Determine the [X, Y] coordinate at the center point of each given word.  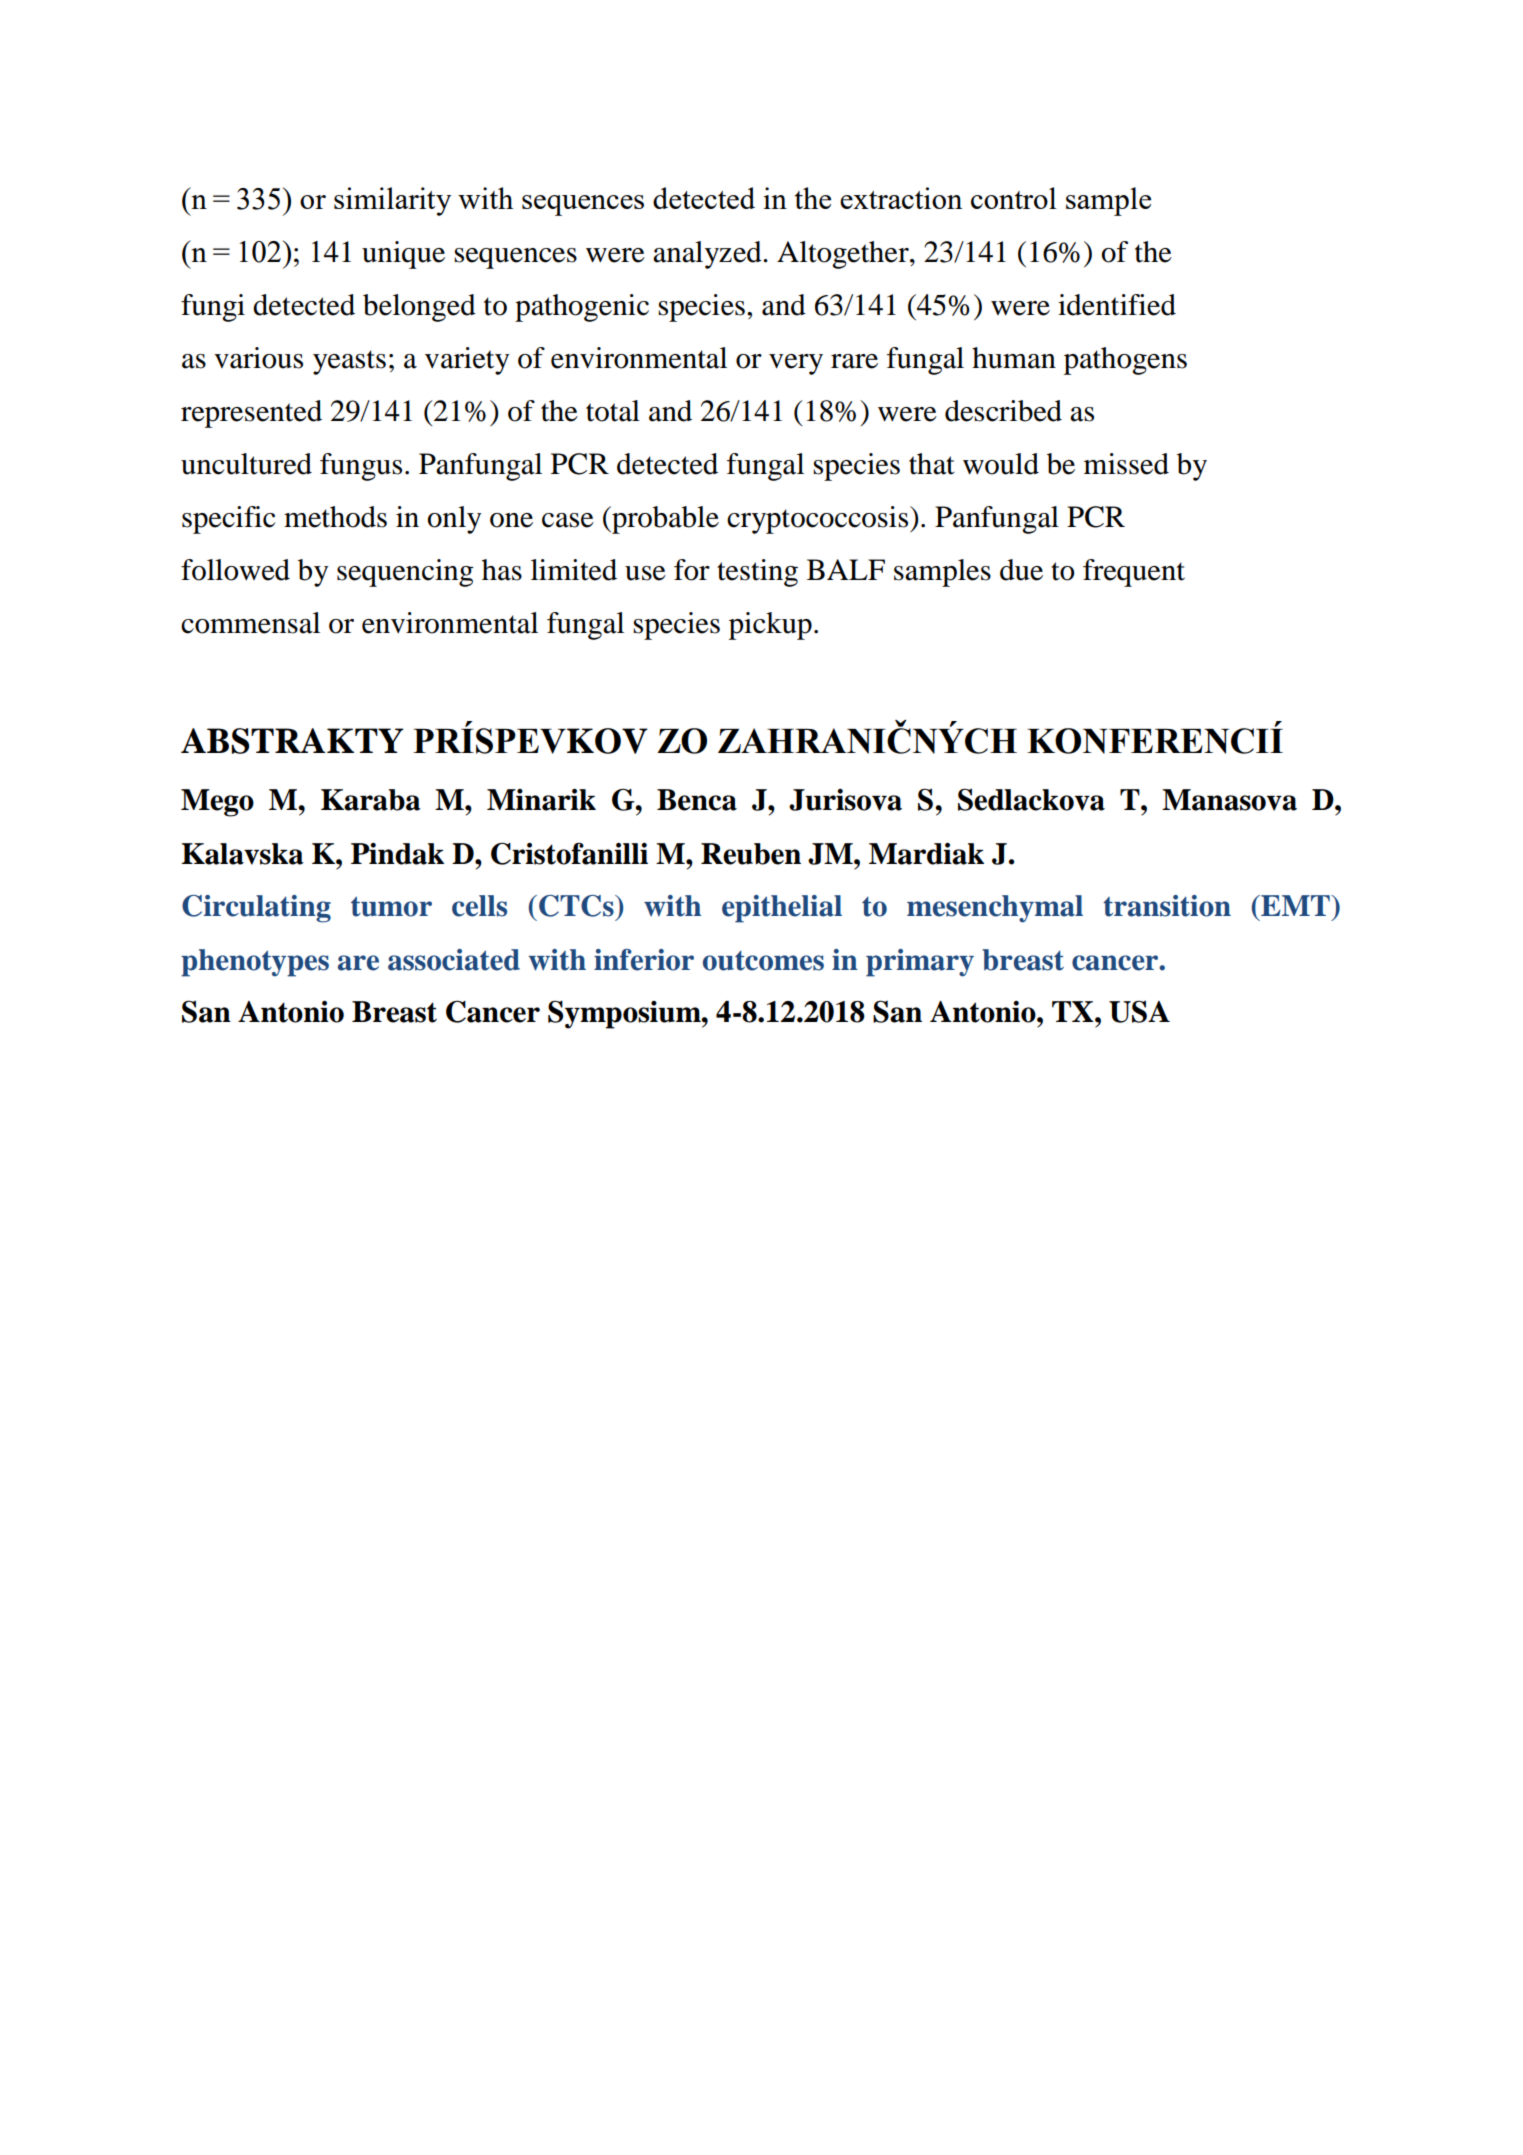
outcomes [763, 961]
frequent [1134, 573]
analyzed [708, 255]
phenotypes [255, 963]
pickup [770, 626]
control [1013, 198]
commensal [250, 623]
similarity [392, 201]
